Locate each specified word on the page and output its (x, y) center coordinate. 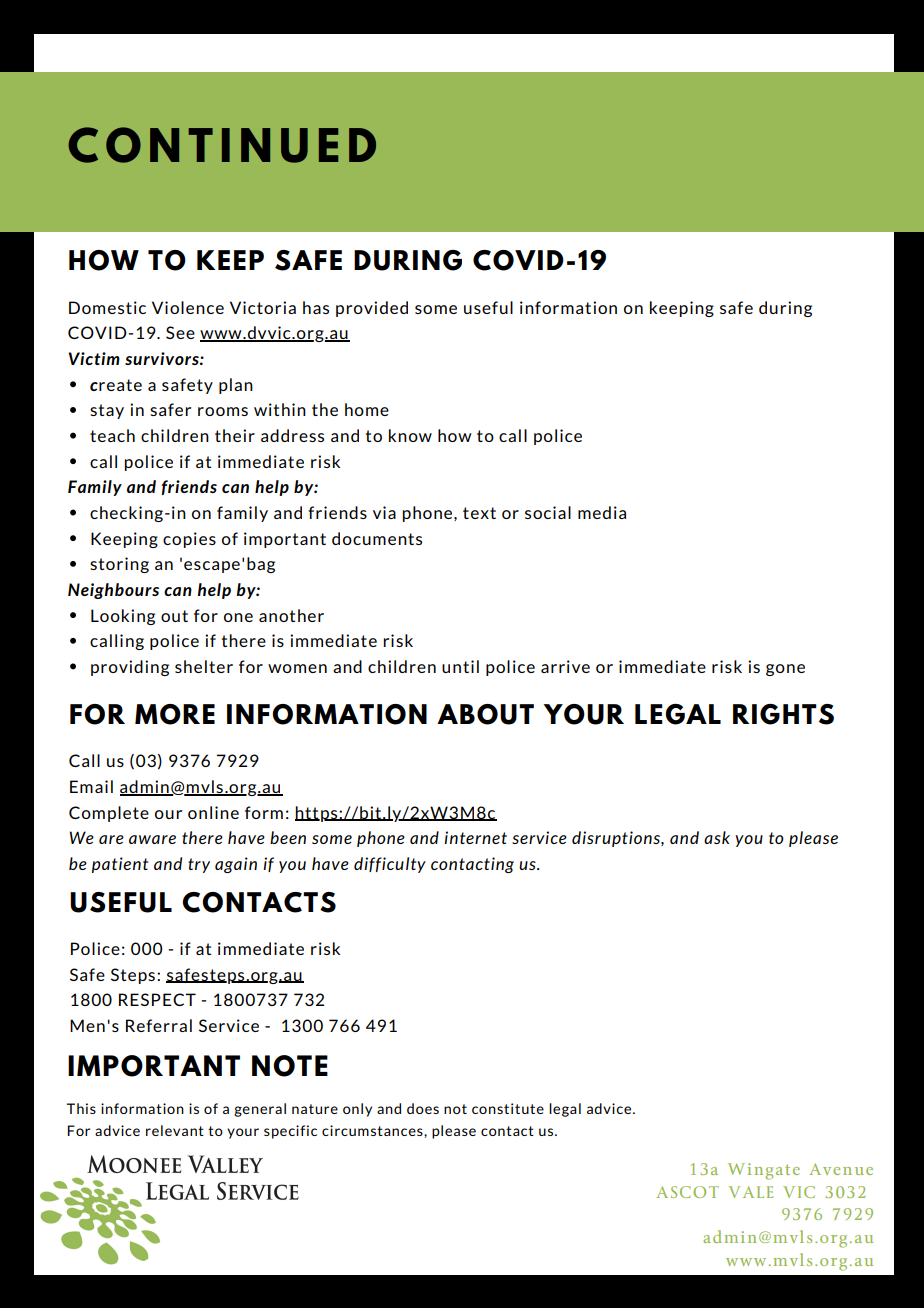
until (460, 666)
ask (717, 837)
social (548, 512)
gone (785, 670)
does (423, 1108)
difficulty (390, 865)
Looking (123, 617)
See (180, 332)
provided (372, 309)
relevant (175, 1130)
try (199, 865)
